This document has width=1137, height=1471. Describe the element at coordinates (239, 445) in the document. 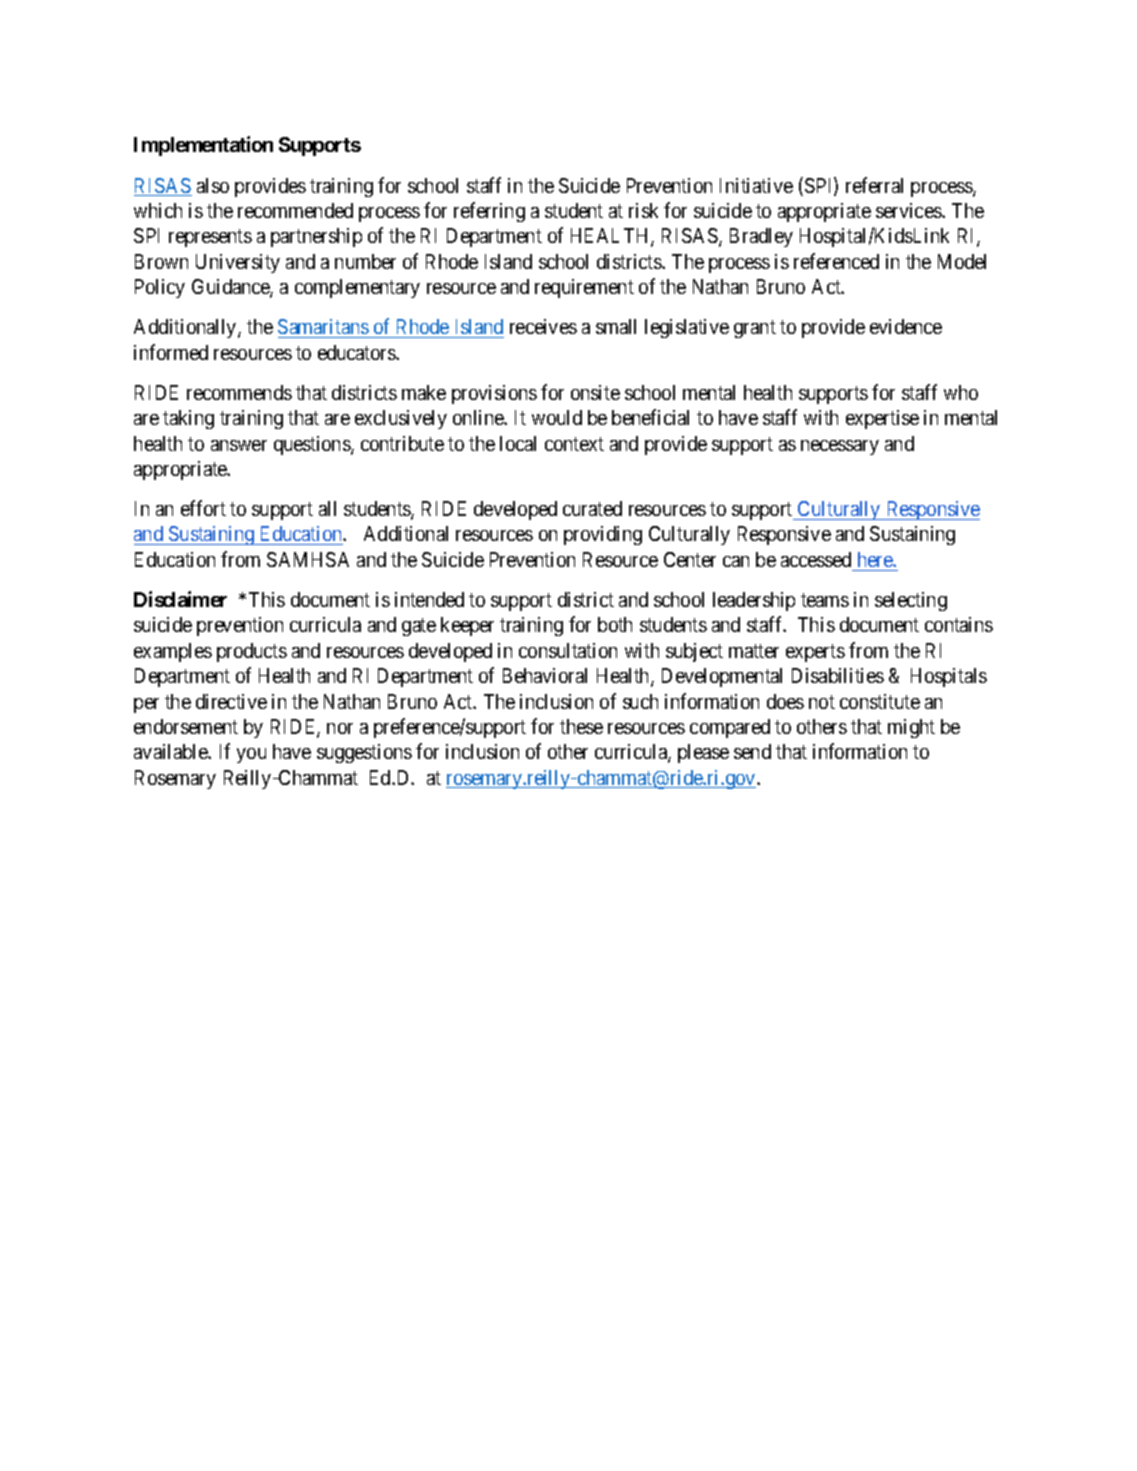

I see `answer` at that location.
